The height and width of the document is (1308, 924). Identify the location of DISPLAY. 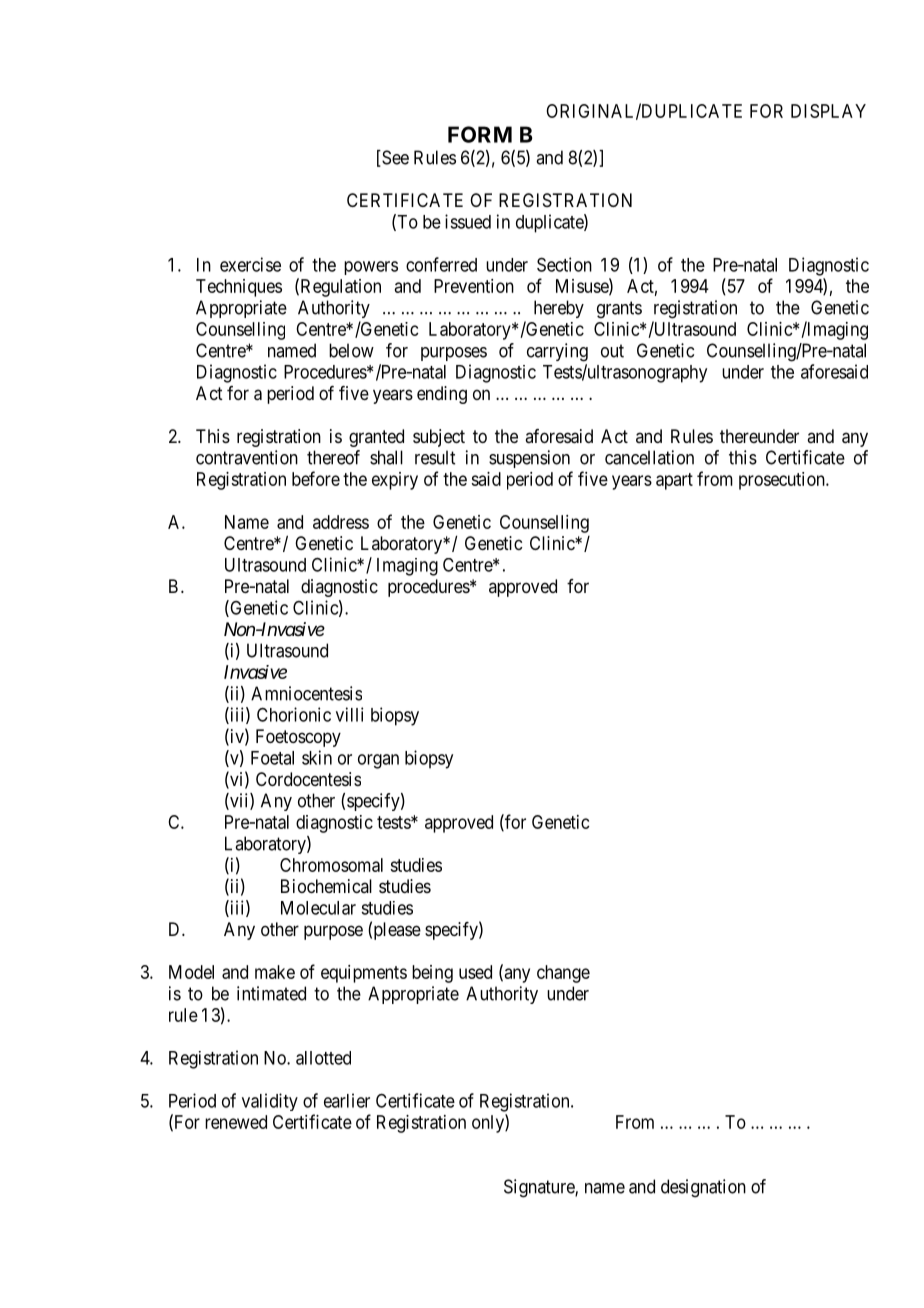
(828, 111).
